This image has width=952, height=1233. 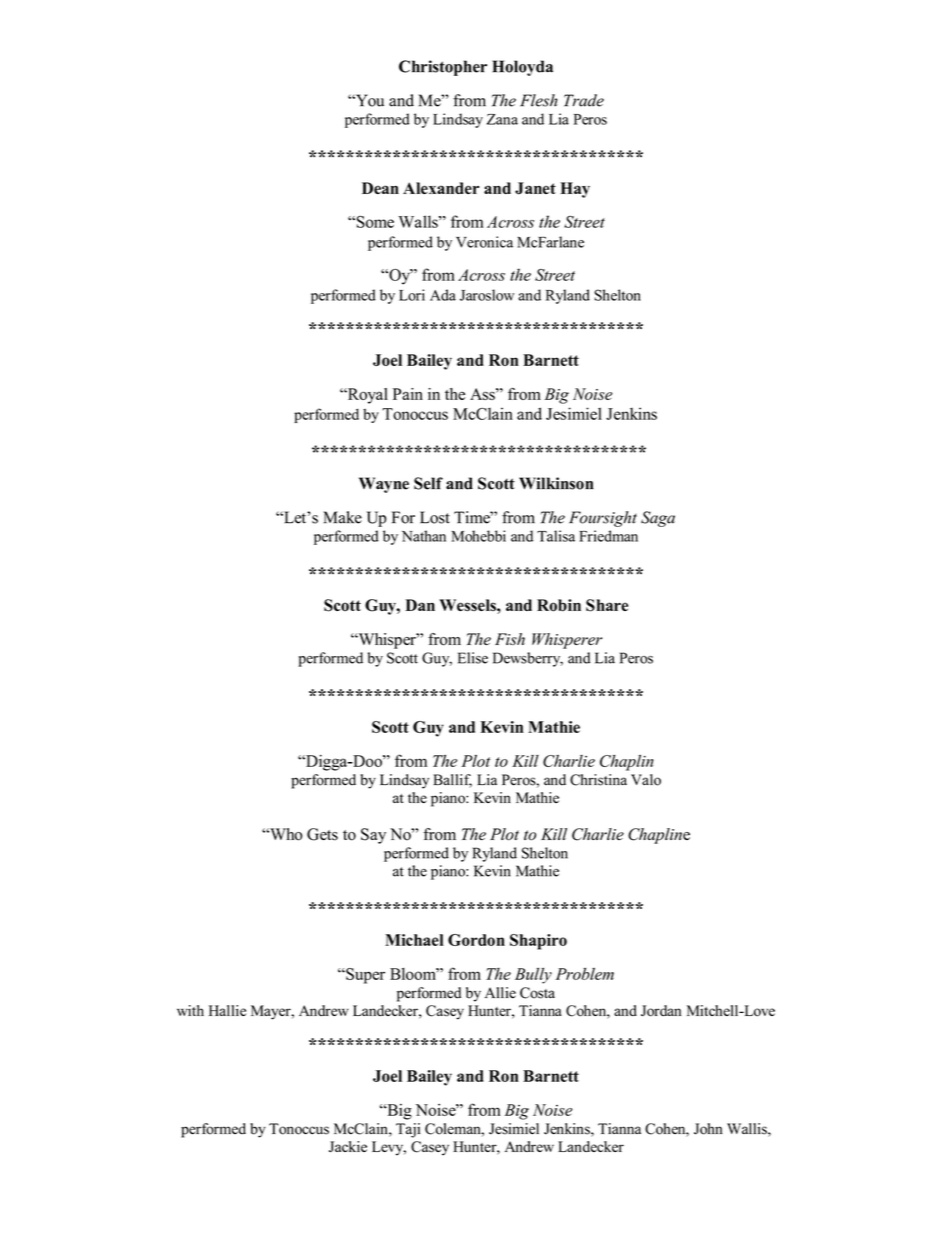 What do you see at coordinates (322, 834) in the image?
I see `Gets` at bounding box center [322, 834].
